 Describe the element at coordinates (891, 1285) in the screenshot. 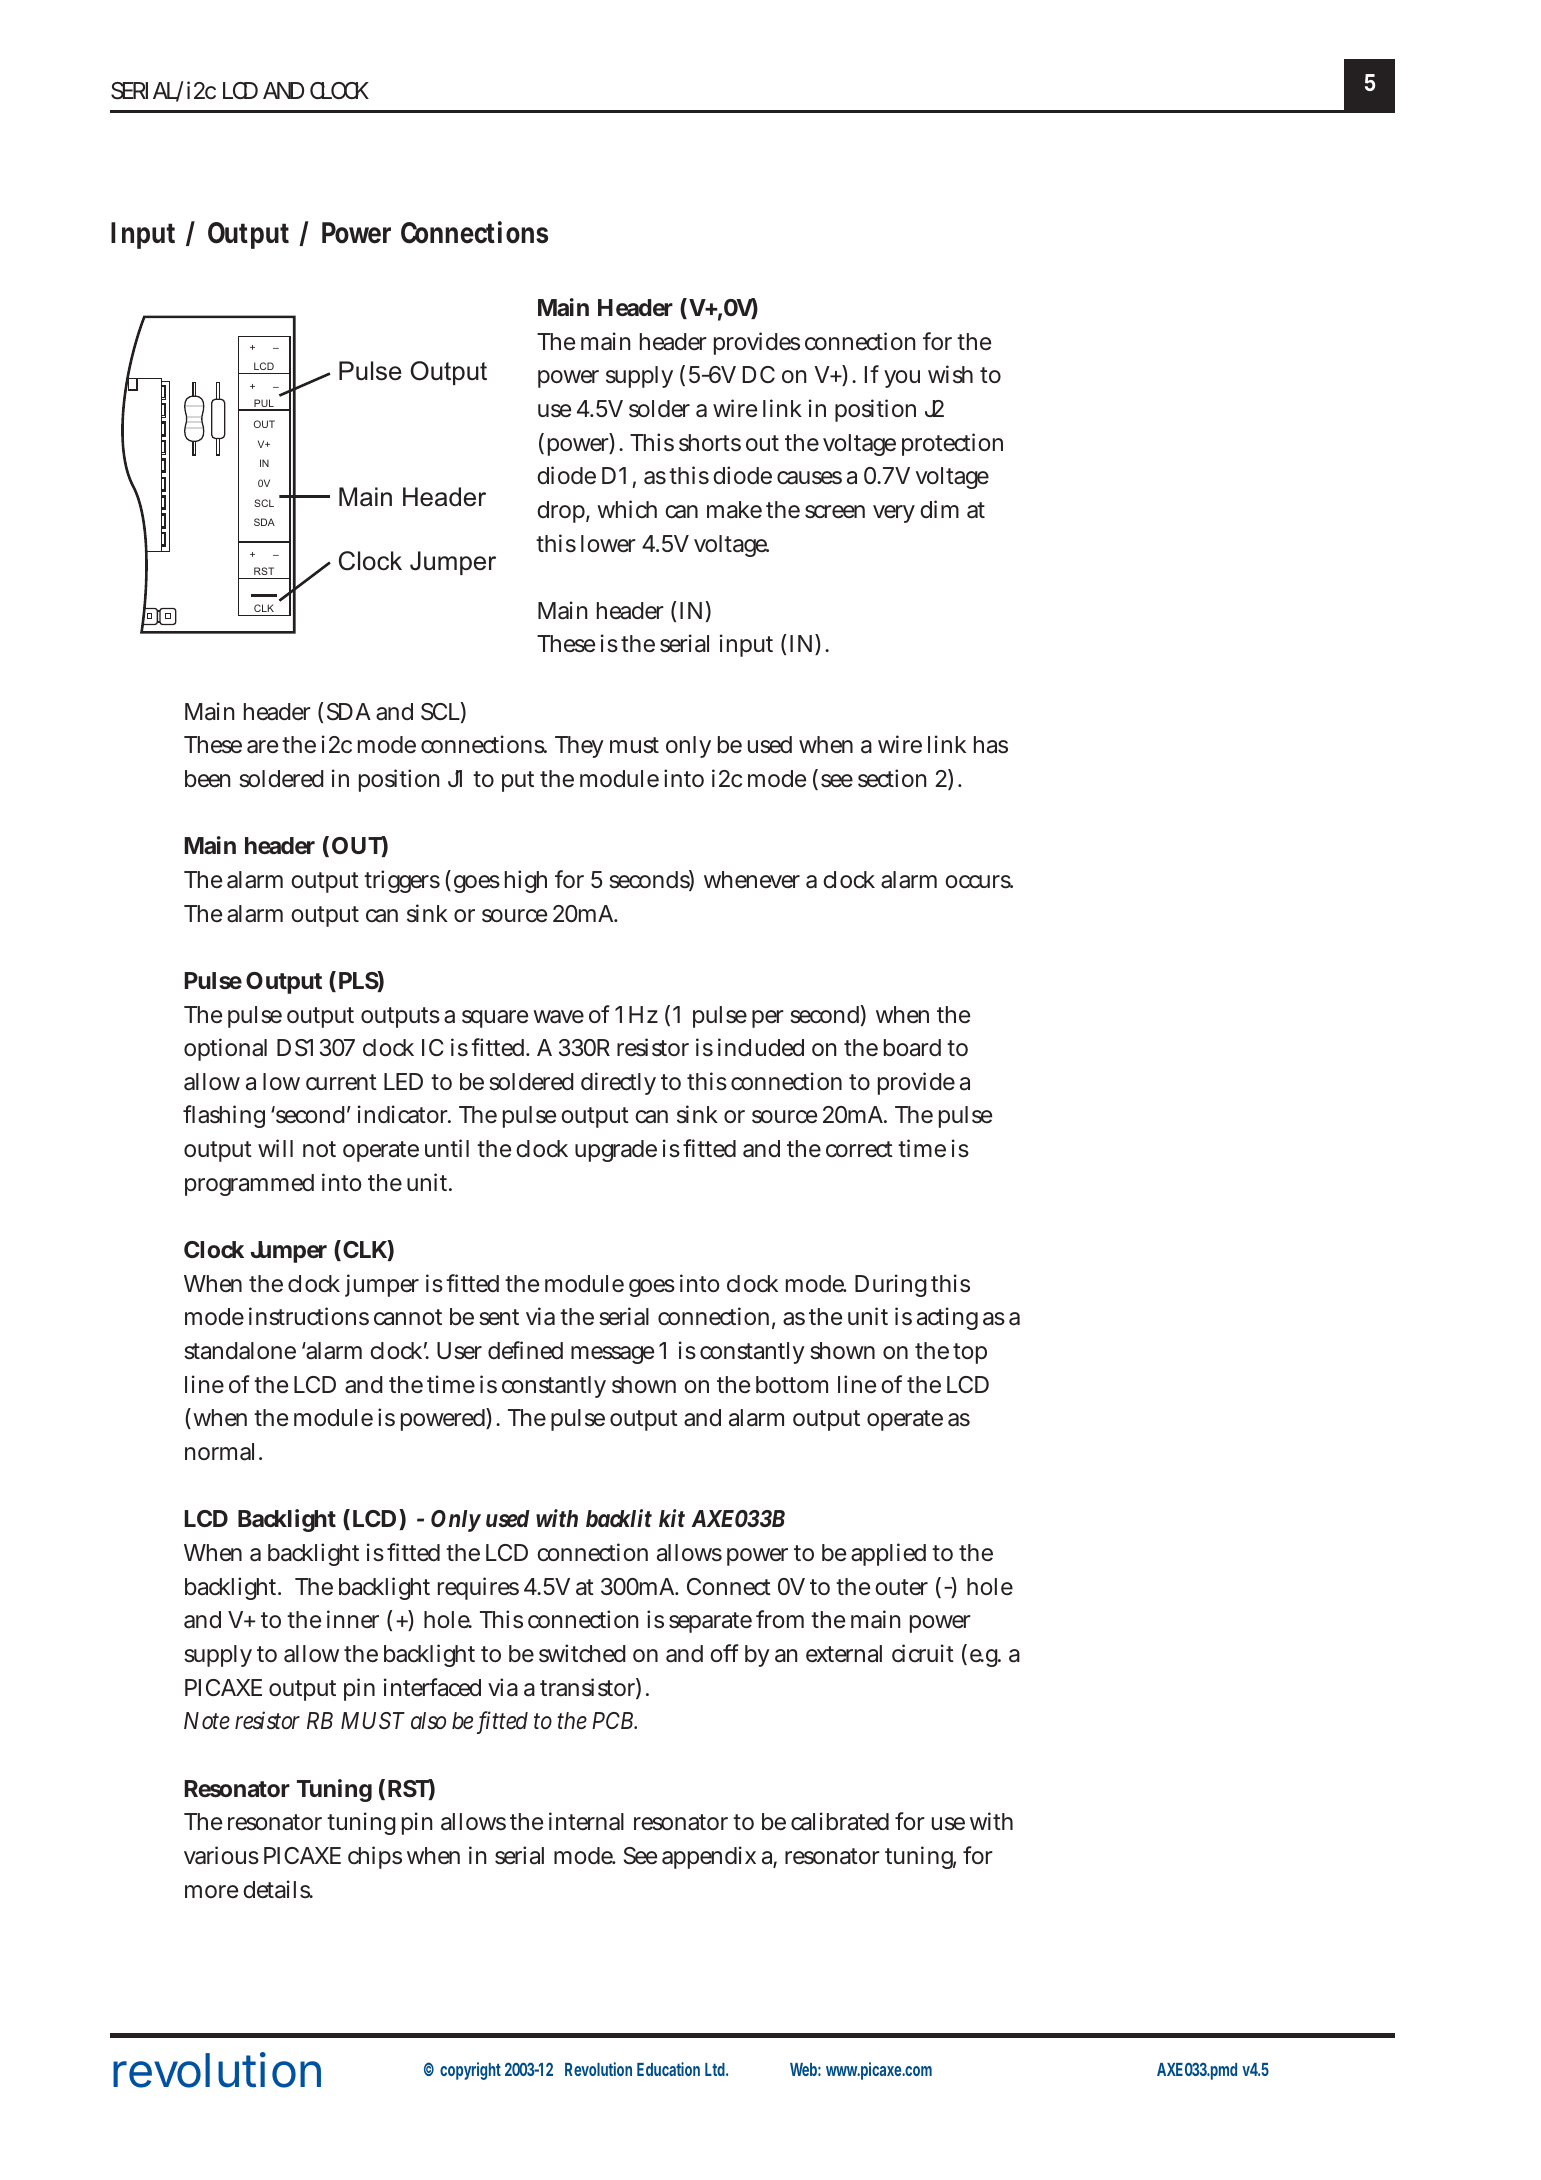

I see `During` at that location.
